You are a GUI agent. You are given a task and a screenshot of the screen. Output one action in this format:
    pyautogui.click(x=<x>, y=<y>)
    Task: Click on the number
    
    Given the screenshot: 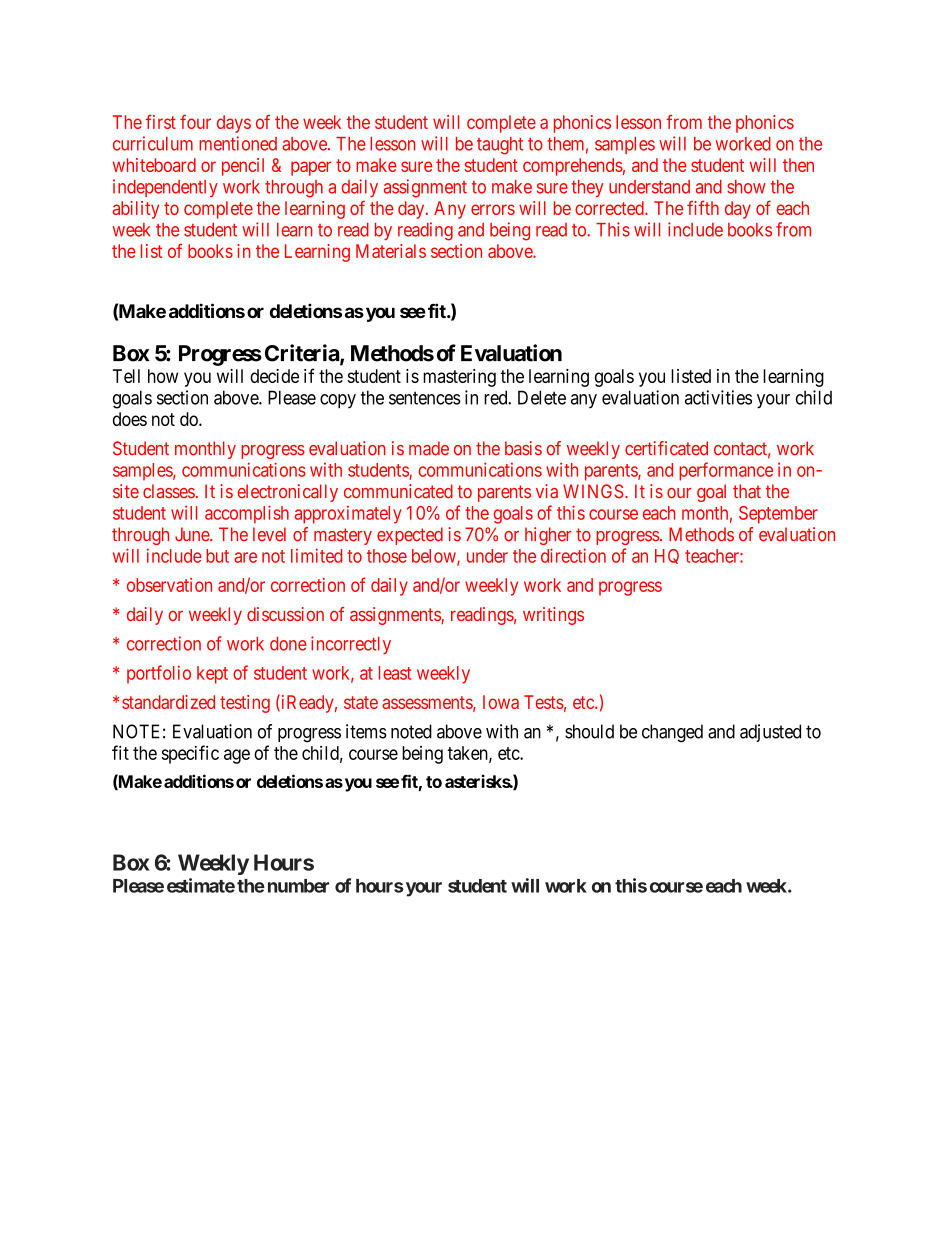 What is the action you would take?
    pyautogui.click(x=298, y=886)
